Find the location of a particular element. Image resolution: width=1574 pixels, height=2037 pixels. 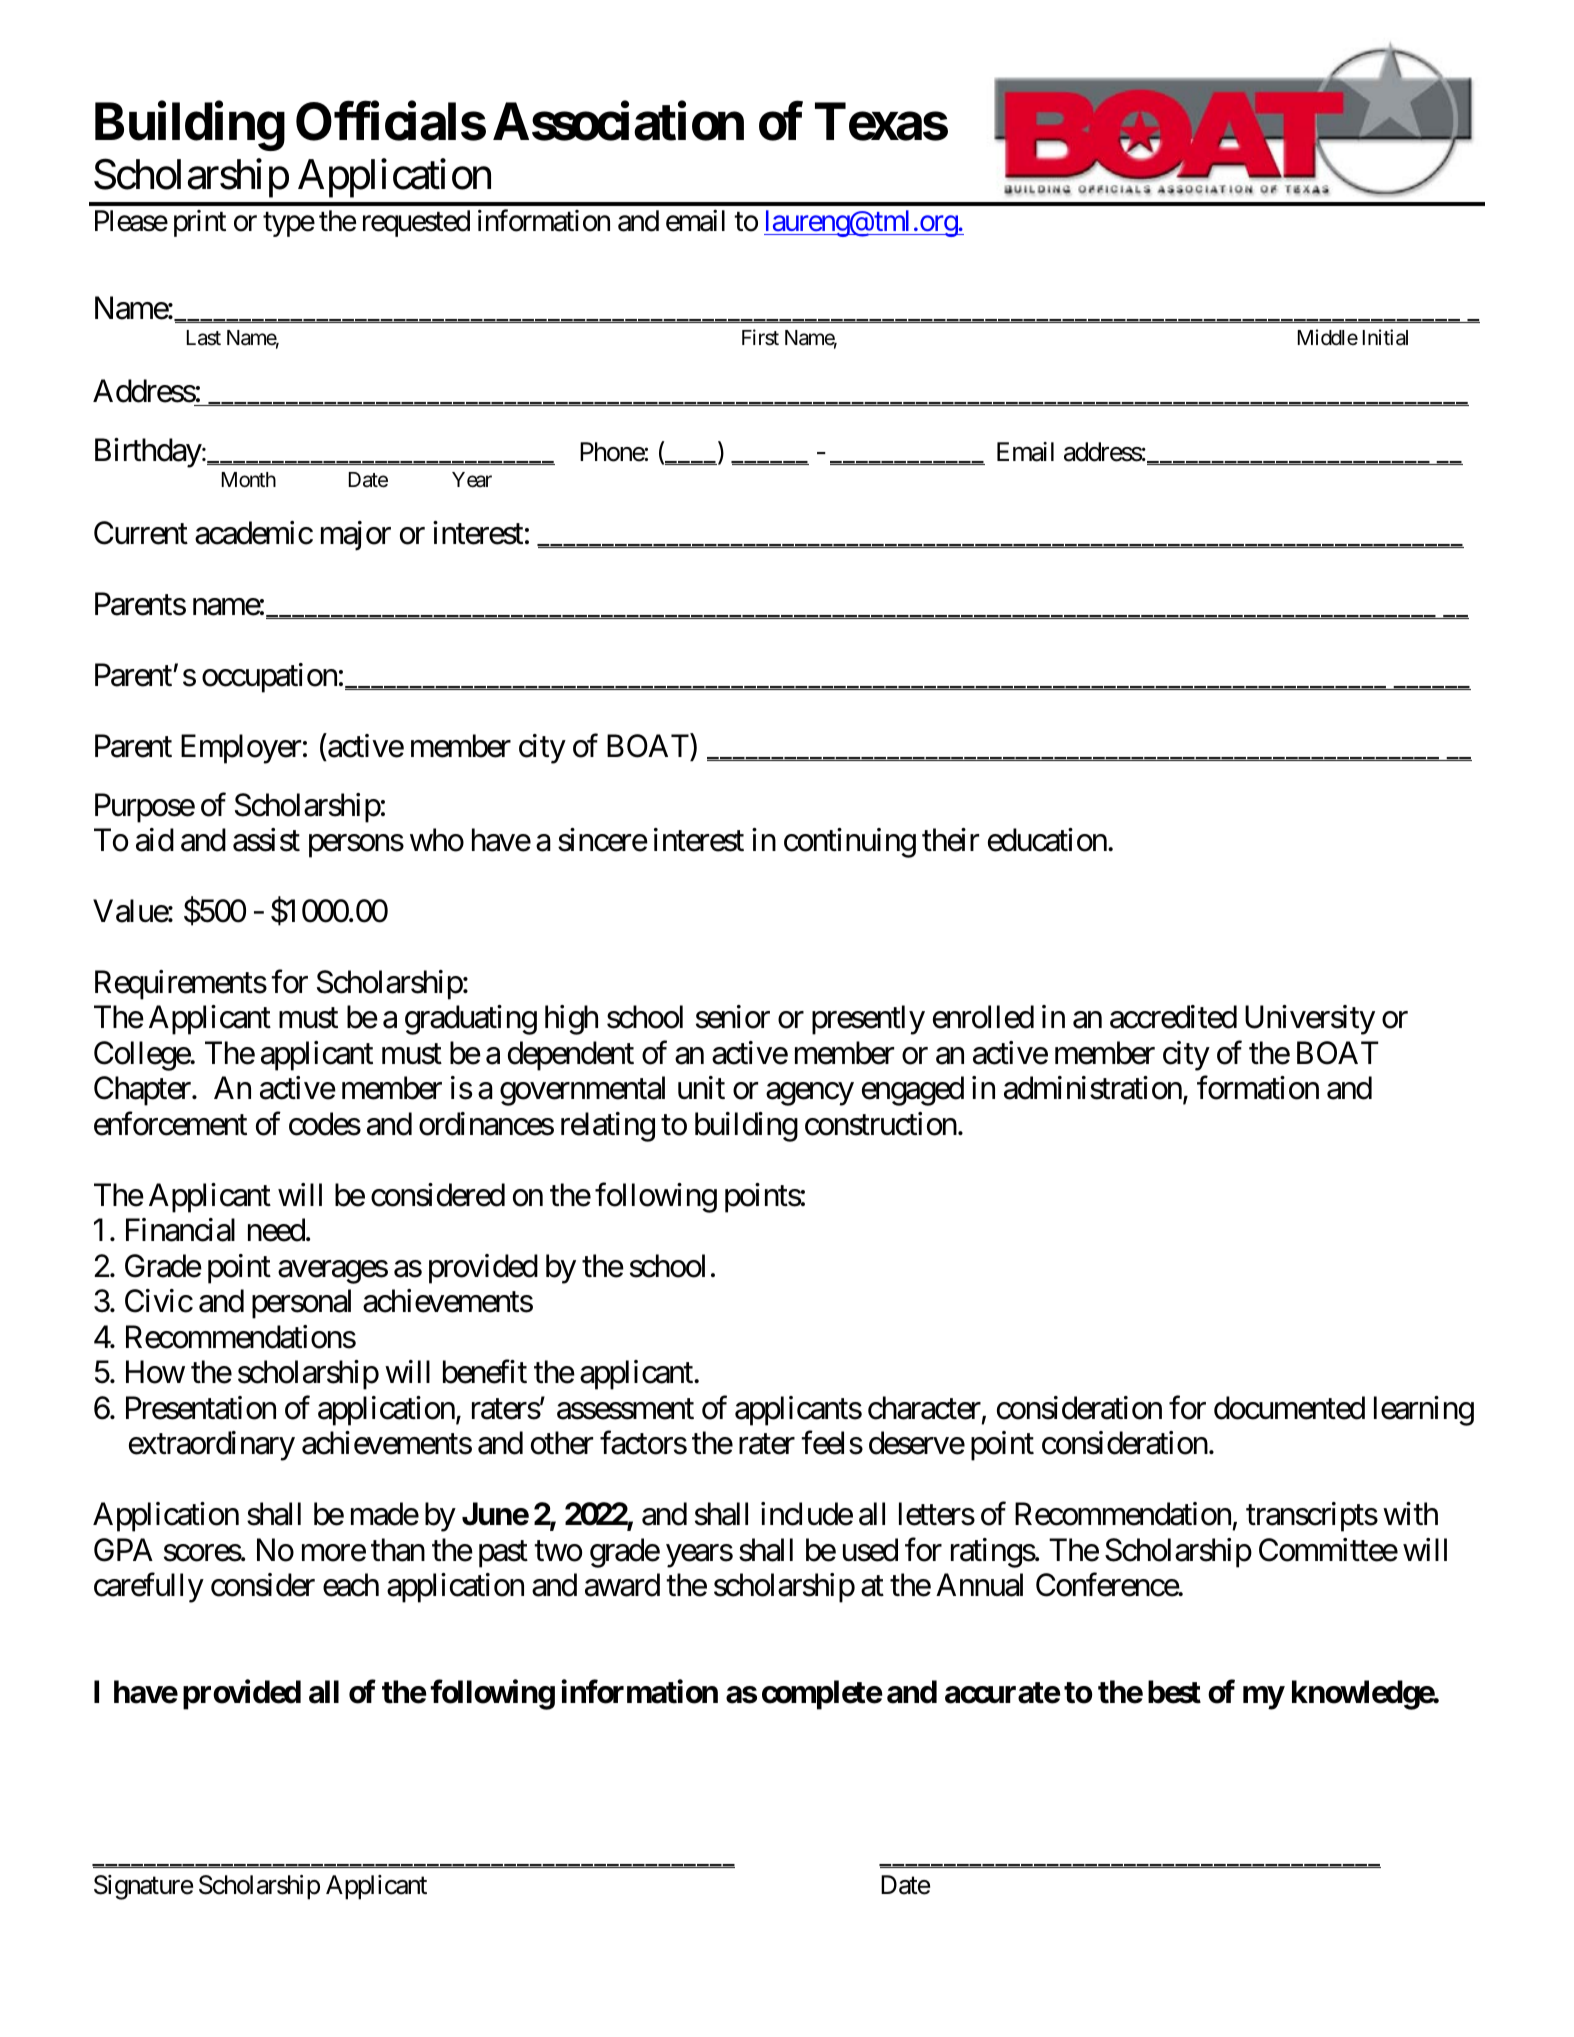

Initial is located at coordinates (1385, 337).
